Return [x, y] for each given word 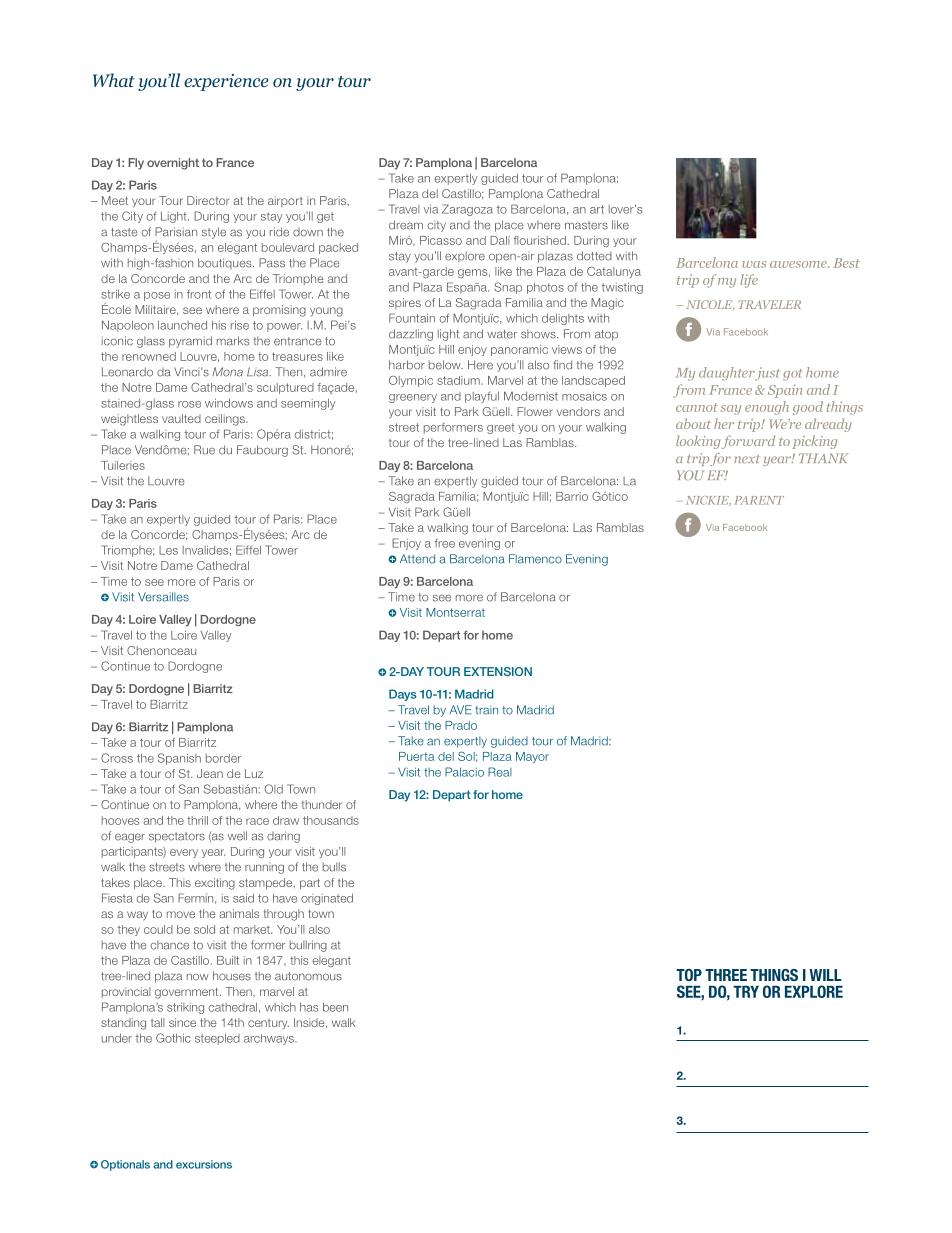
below [446, 365]
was [754, 264]
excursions [204, 1164]
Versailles [163, 597]
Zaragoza [467, 210]
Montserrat [455, 612]
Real [500, 772]
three [726, 975]
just [766, 374]
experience [226, 82]
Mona [227, 372]
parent [759, 500]
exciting [215, 884]
